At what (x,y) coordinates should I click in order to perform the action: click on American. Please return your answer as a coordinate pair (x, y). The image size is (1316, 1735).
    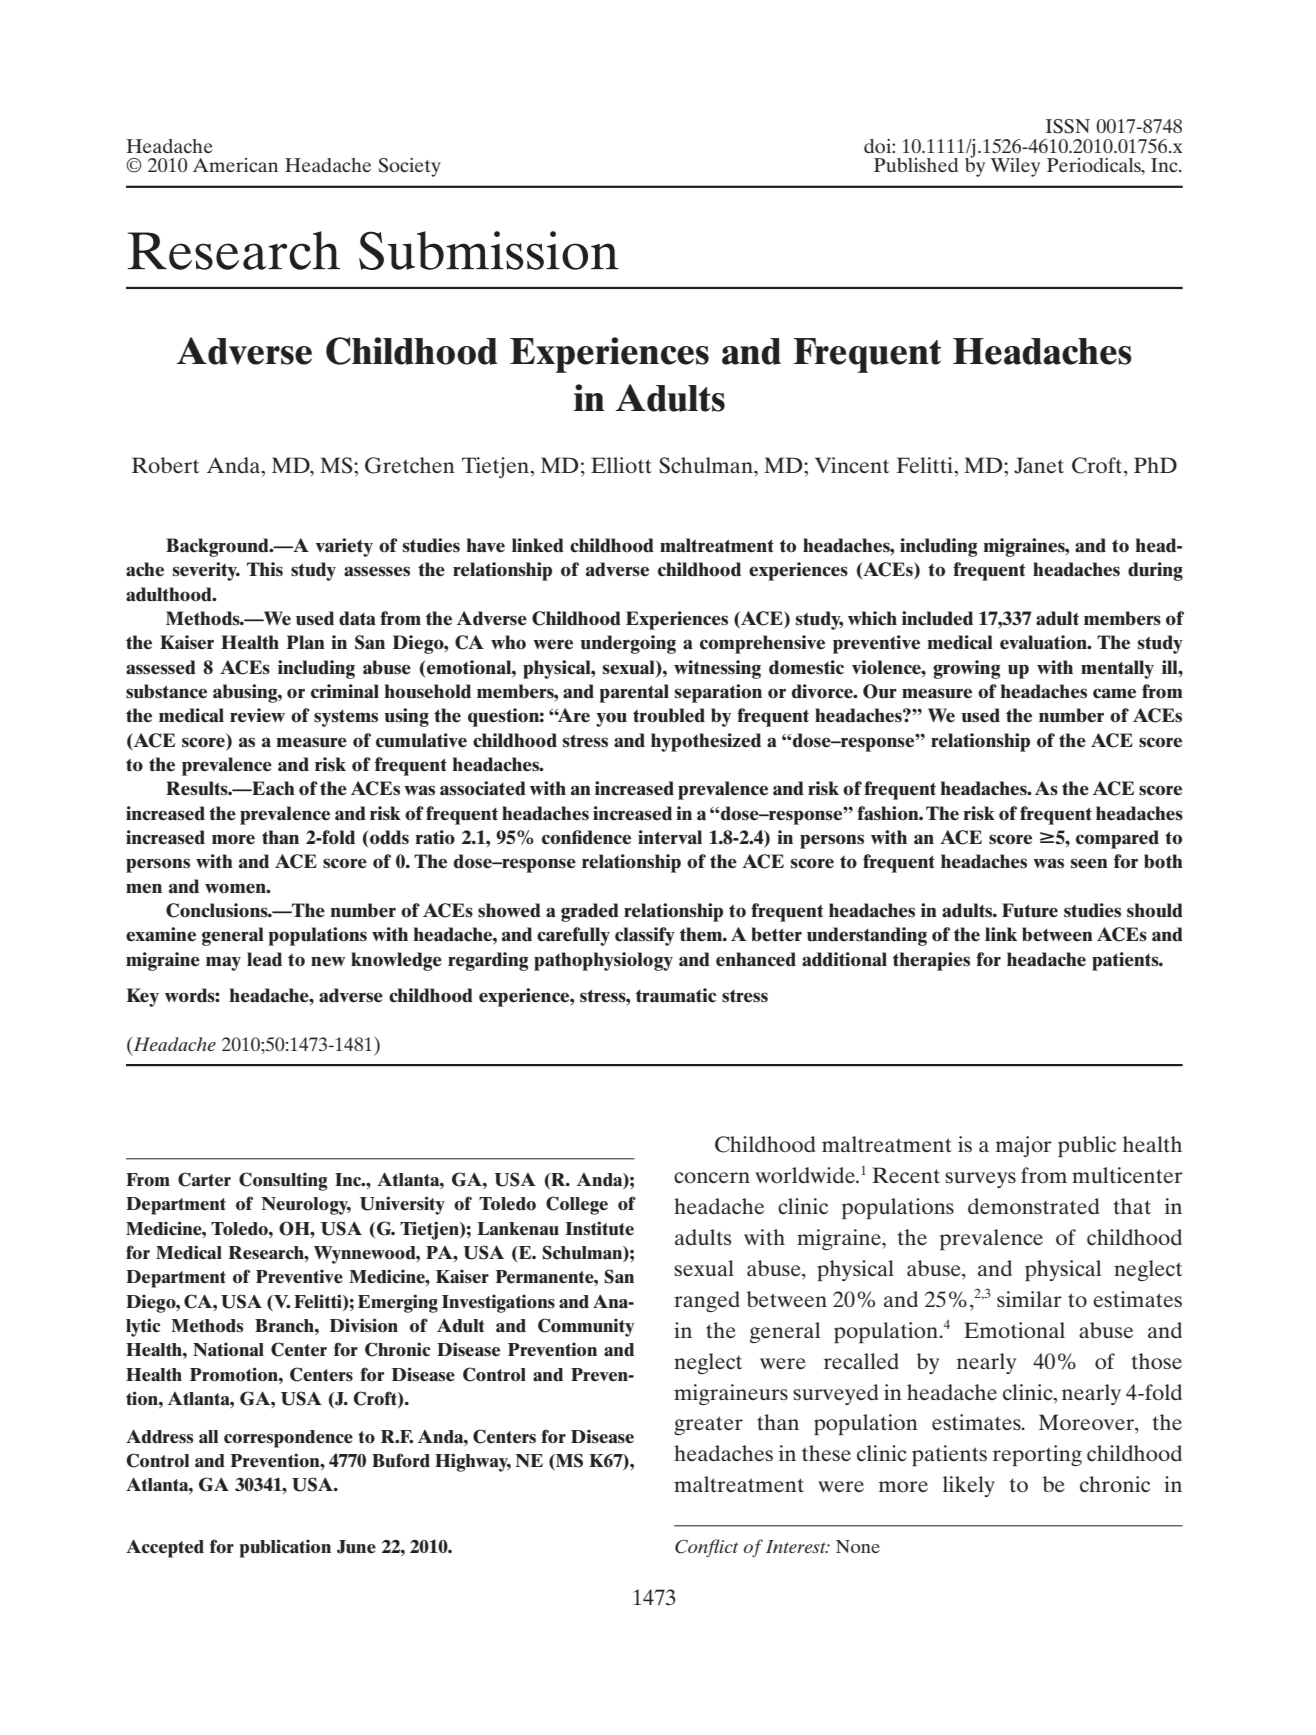
    Looking at the image, I should click on (235, 165).
